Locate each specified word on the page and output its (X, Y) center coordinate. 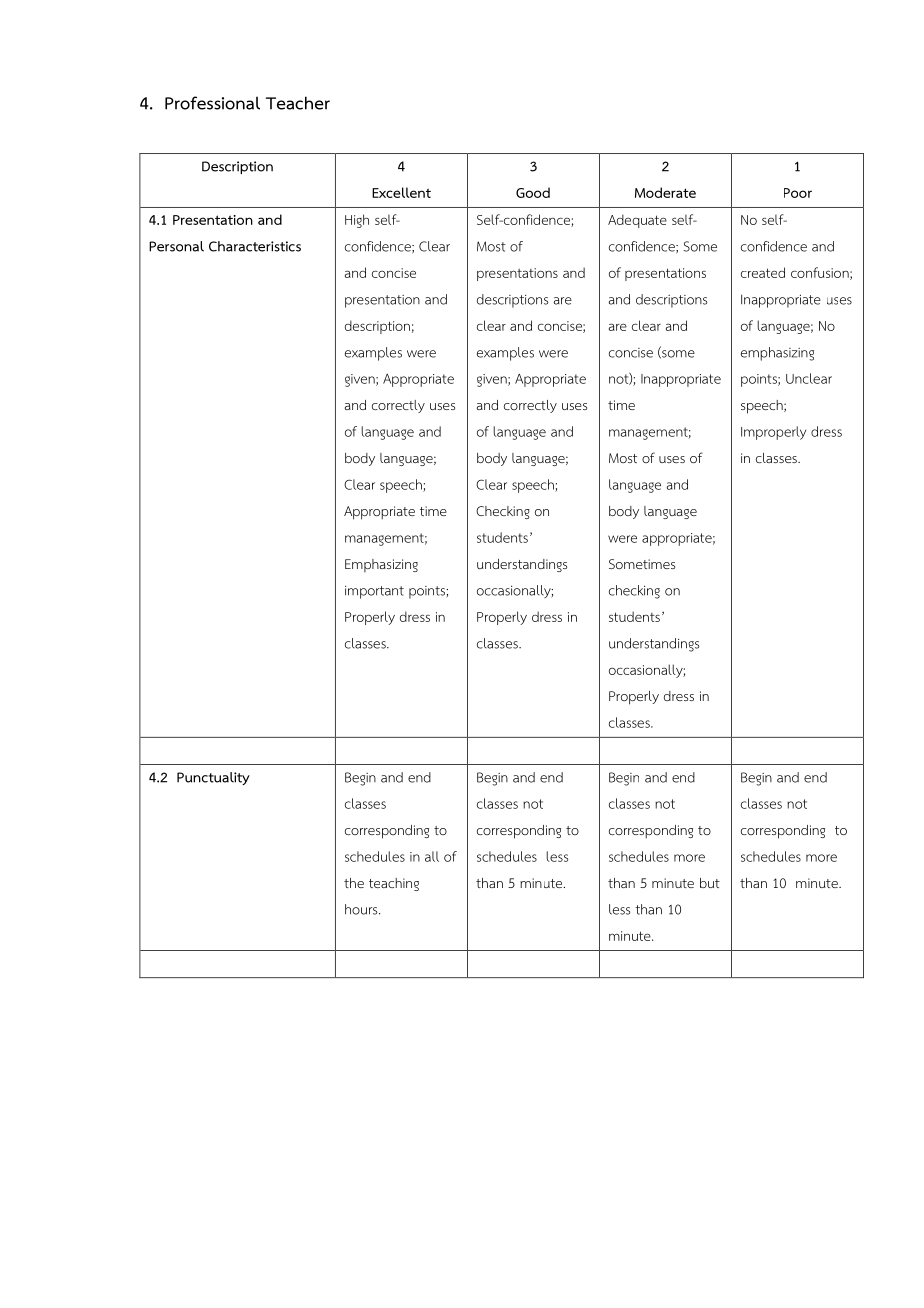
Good (533, 192)
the (354, 883)
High (357, 221)
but (710, 883)
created (763, 272)
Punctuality (213, 778)
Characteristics (255, 246)
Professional (212, 103)
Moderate (665, 192)
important (374, 592)
